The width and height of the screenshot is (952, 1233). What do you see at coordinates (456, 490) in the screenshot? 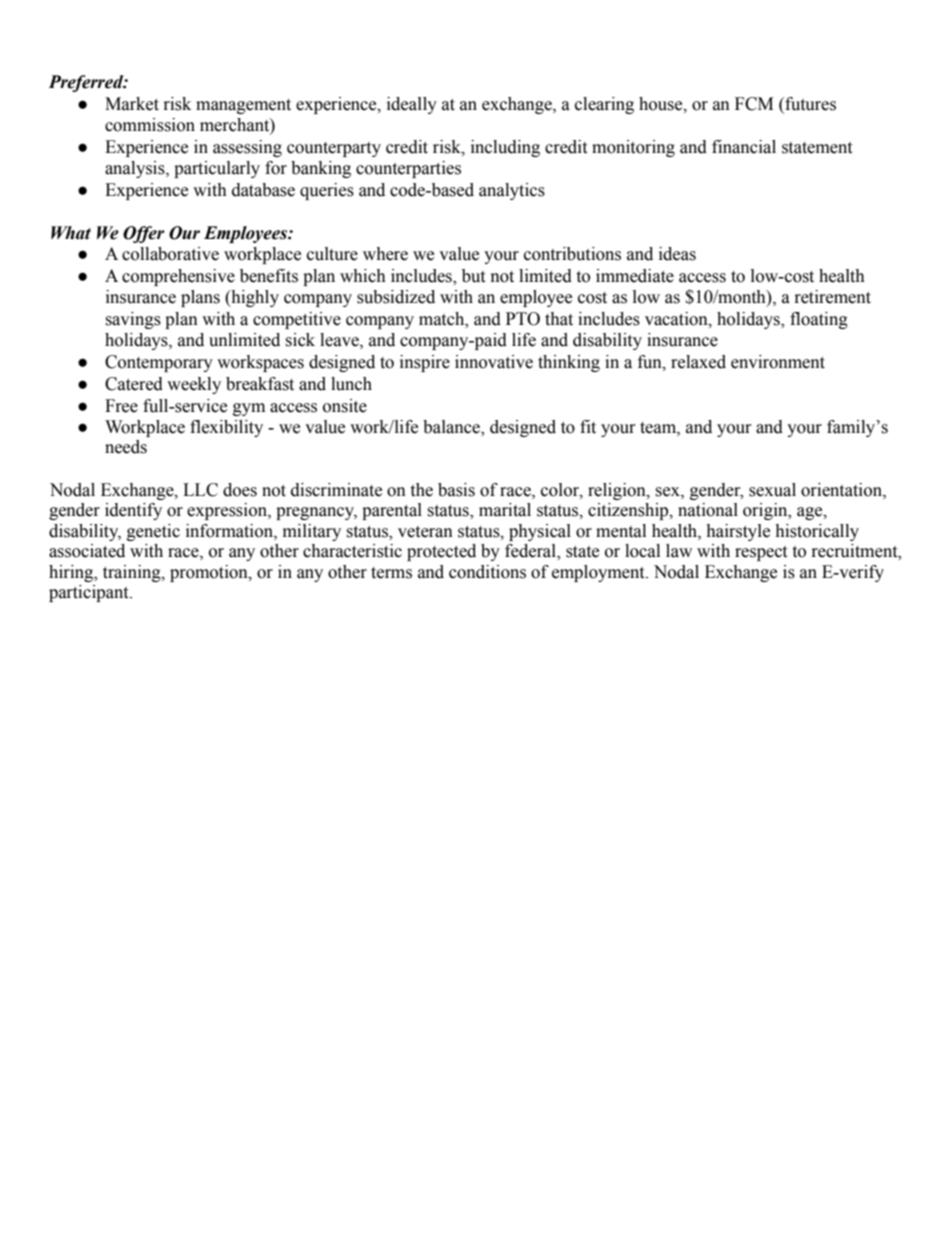
I see `basis` at bounding box center [456, 490].
